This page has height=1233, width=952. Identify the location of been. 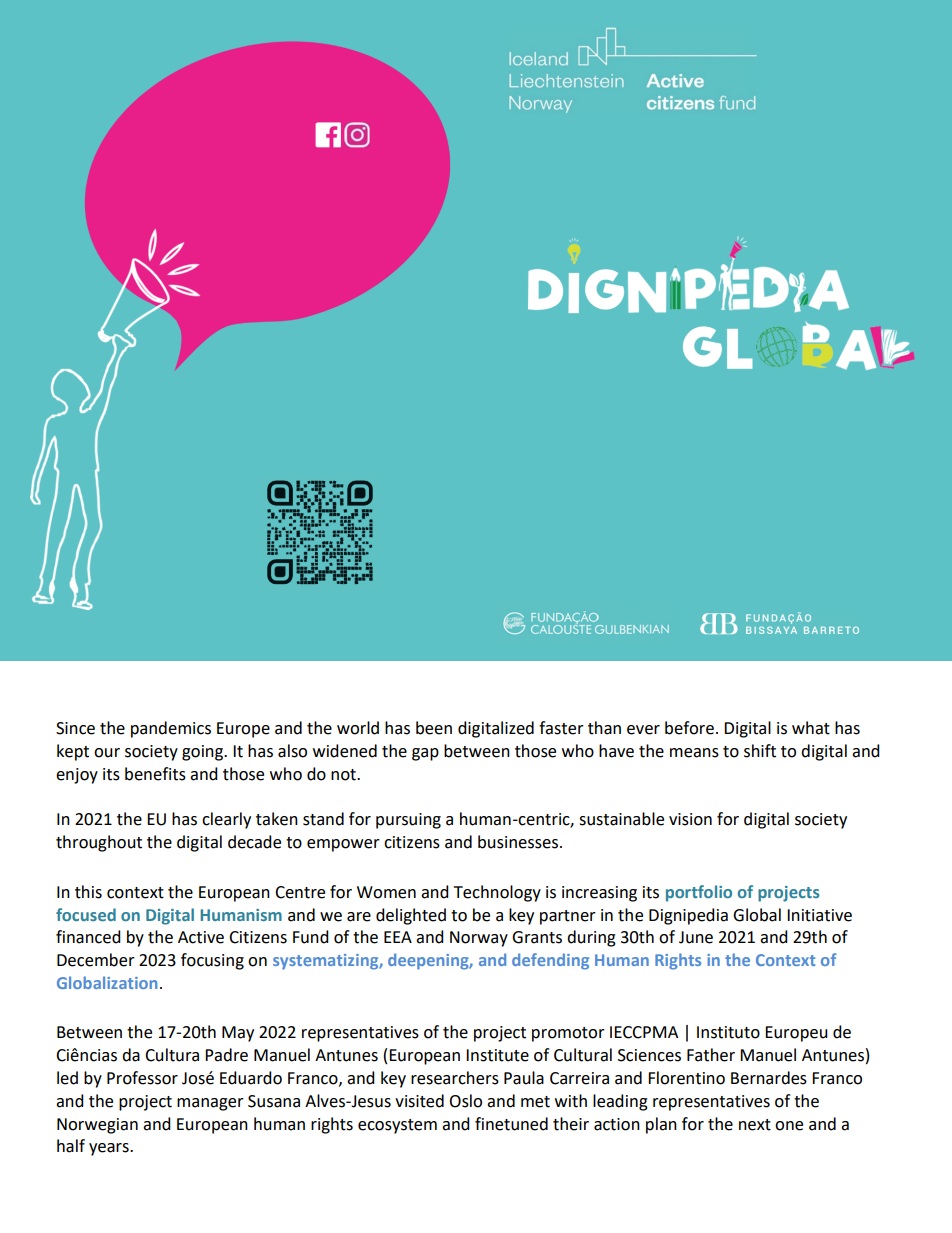
(434, 728).
